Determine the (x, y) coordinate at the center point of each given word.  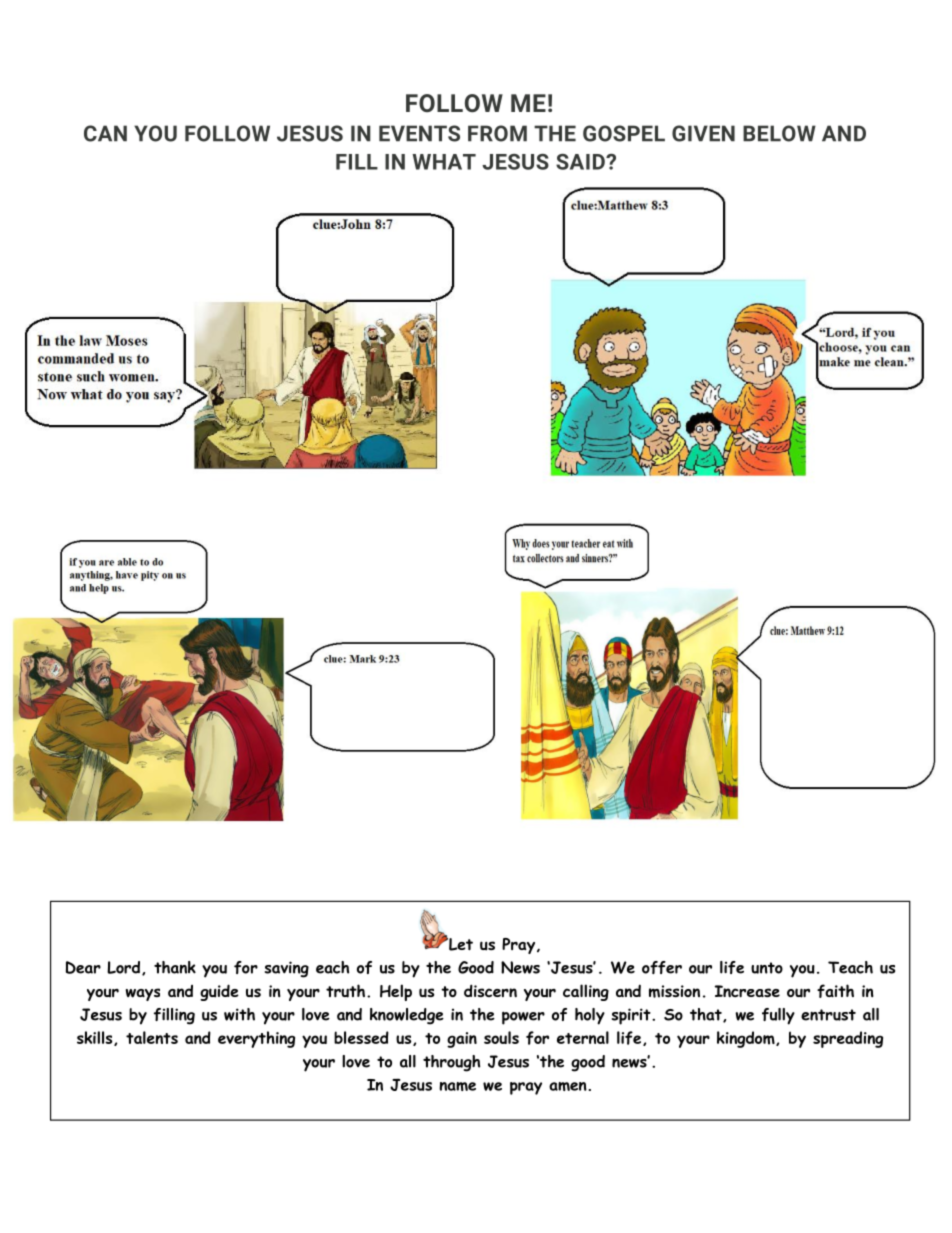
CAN (105, 133)
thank (175, 967)
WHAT (444, 162)
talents (152, 1037)
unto (767, 968)
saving (287, 969)
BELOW (779, 133)
